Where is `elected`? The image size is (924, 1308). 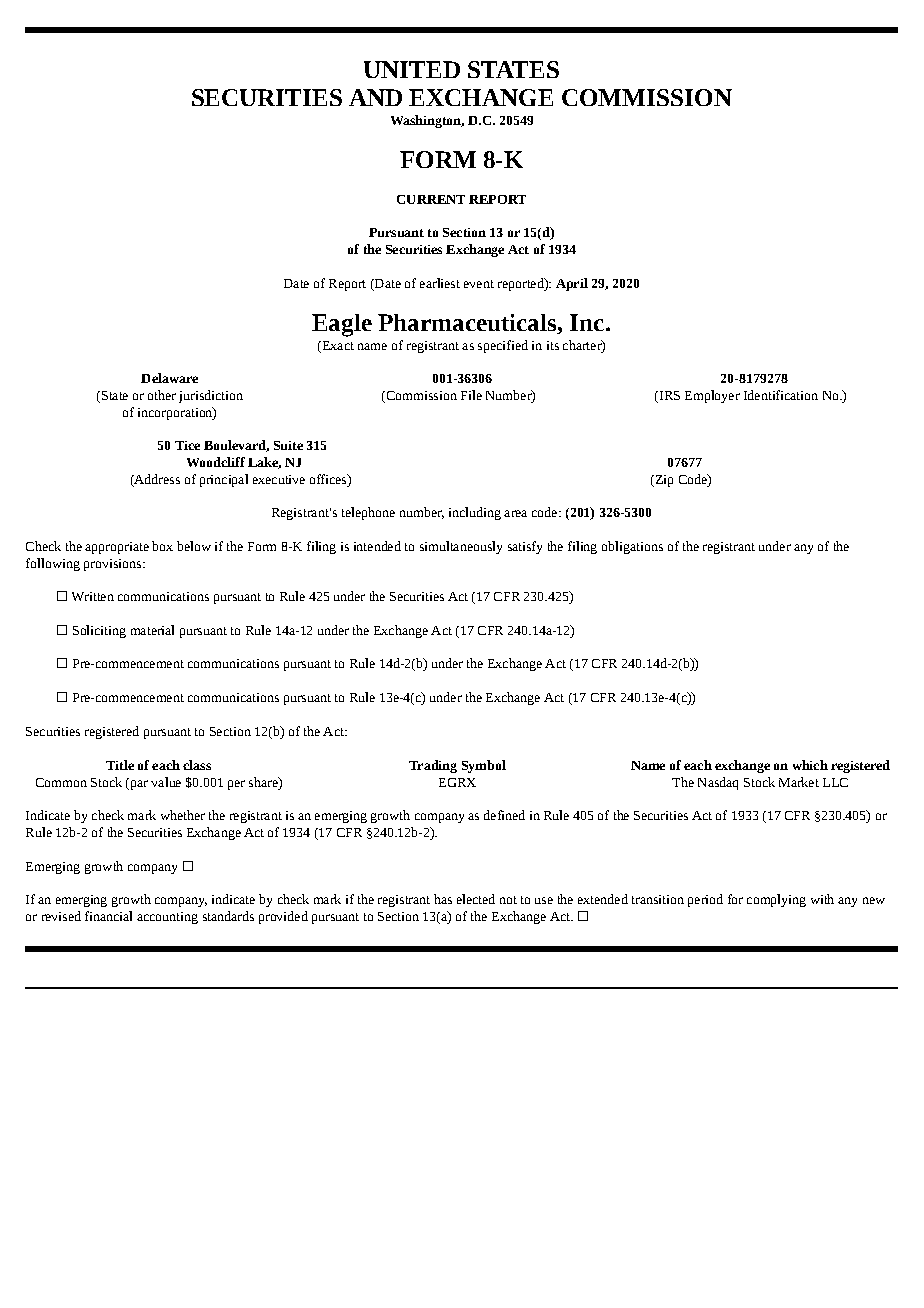
elected is located at coordinates (476, 899).
